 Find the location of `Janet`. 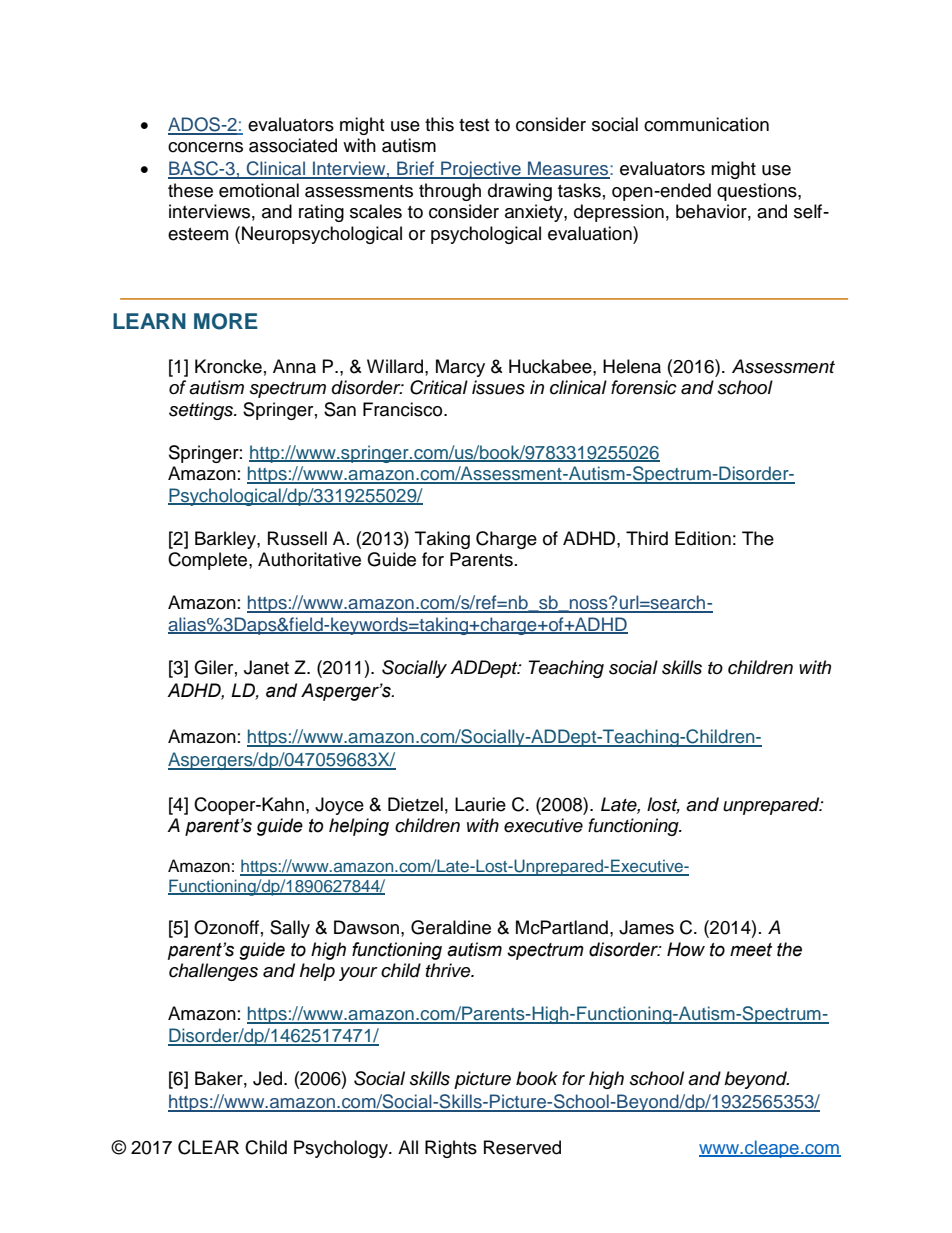

Janet is located at coordinates (266, 667).
